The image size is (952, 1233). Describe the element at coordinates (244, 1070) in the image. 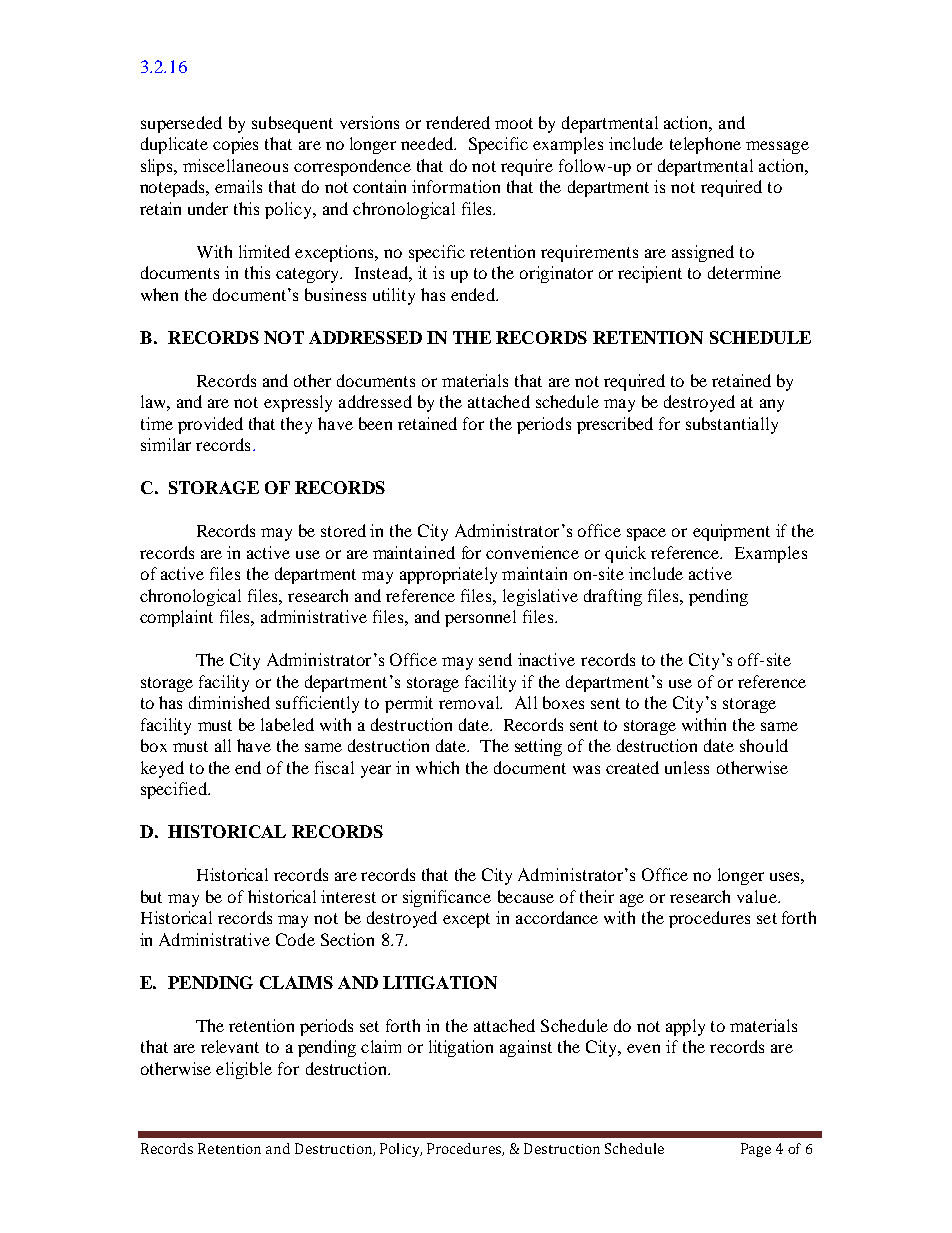

I see `eligible` at that location.
